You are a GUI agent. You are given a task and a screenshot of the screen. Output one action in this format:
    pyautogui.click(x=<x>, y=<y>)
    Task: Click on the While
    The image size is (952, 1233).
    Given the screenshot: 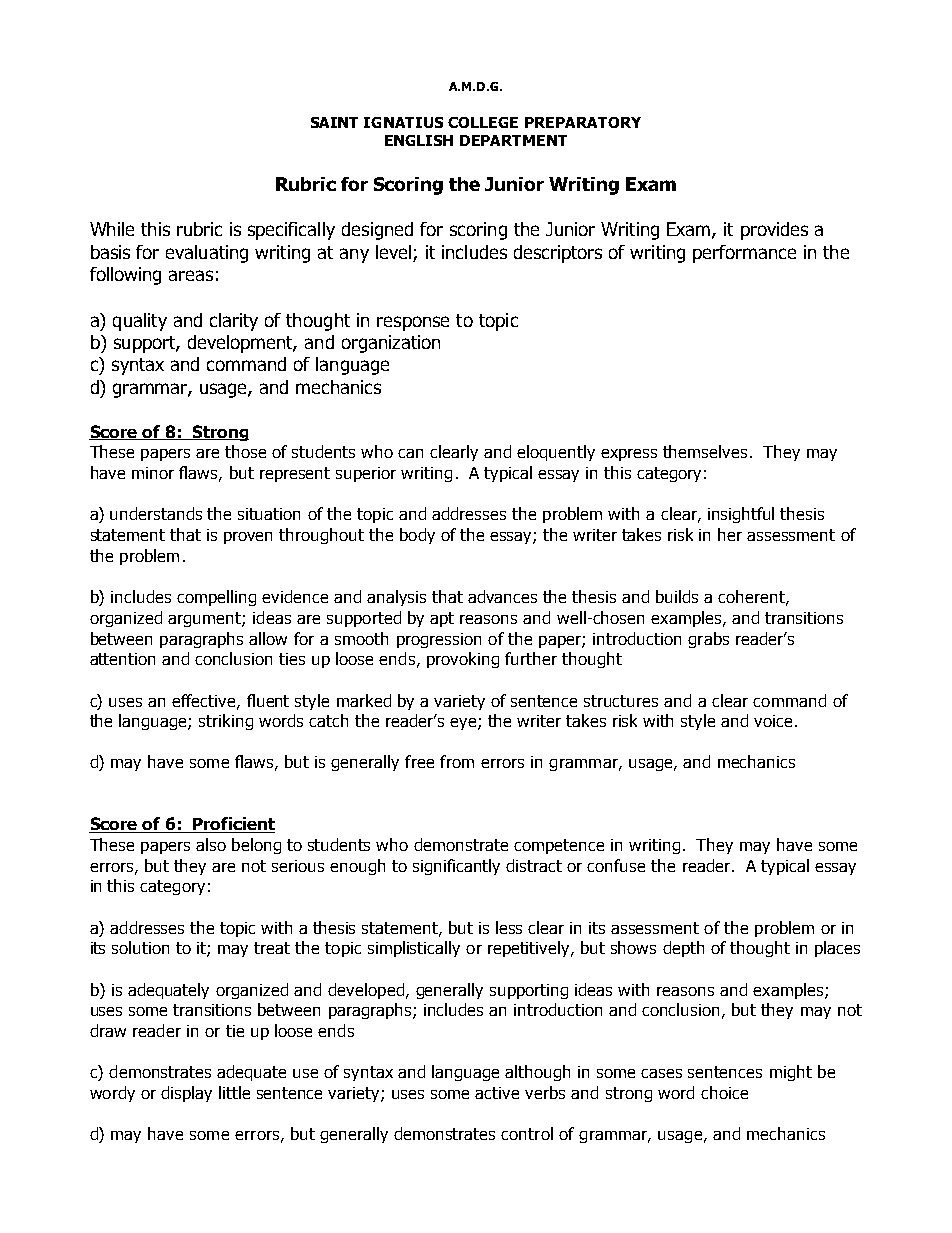 What is the action you would take?
    pyautogui.click(x=112, y=229)
